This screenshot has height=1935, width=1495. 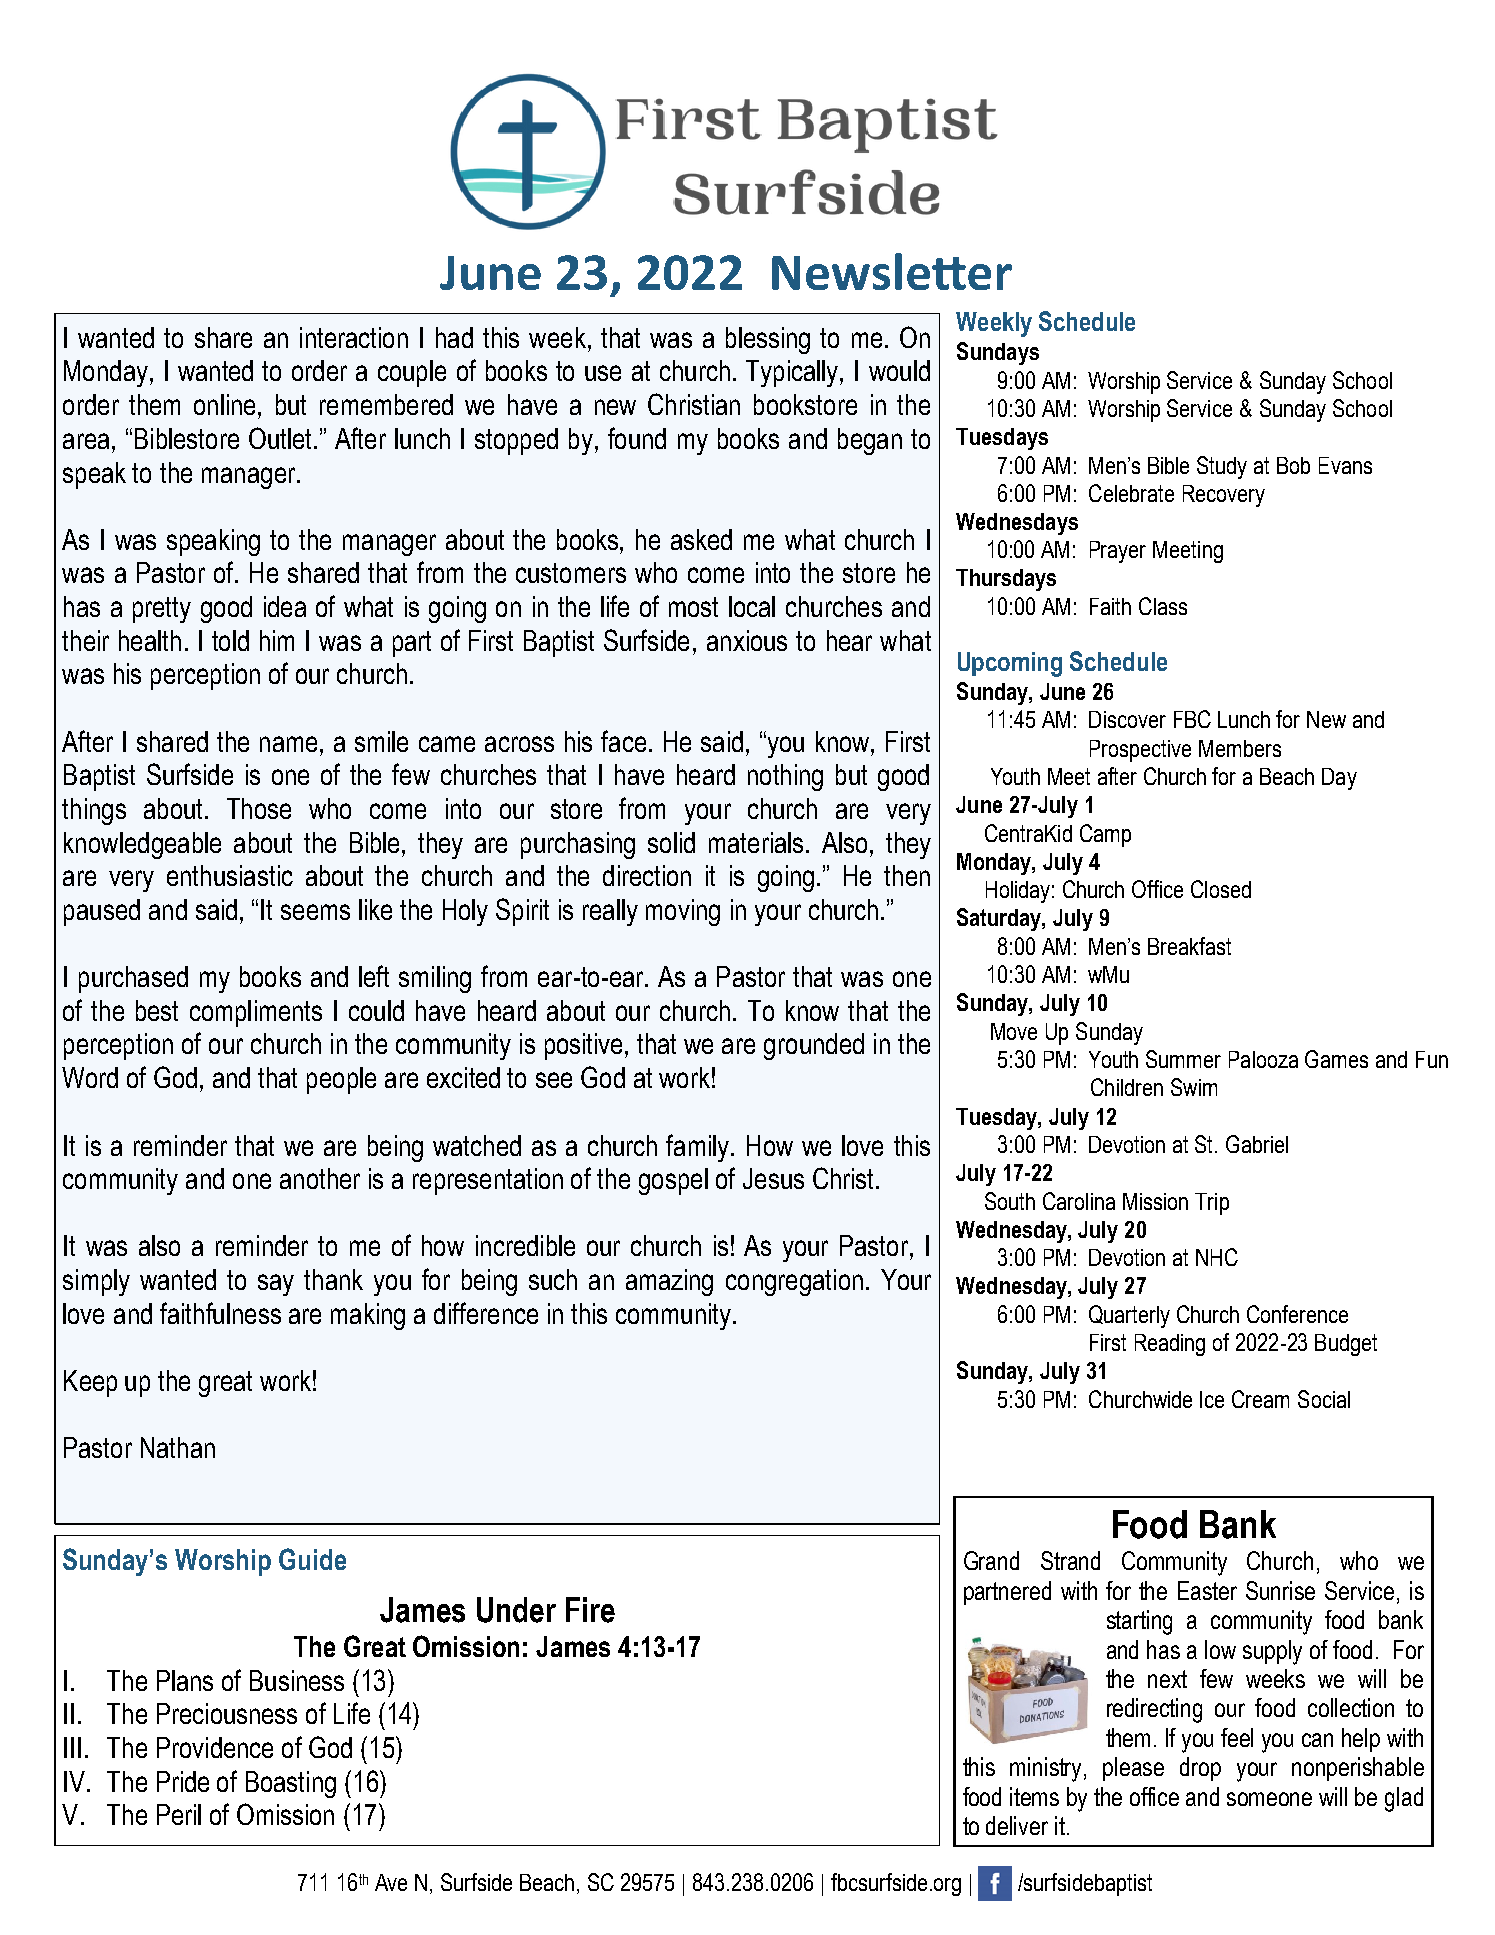 What do you see at coordinates (1221, 889) in the screenshot?
I see `Closed` at bounding box center [1221, 889].
